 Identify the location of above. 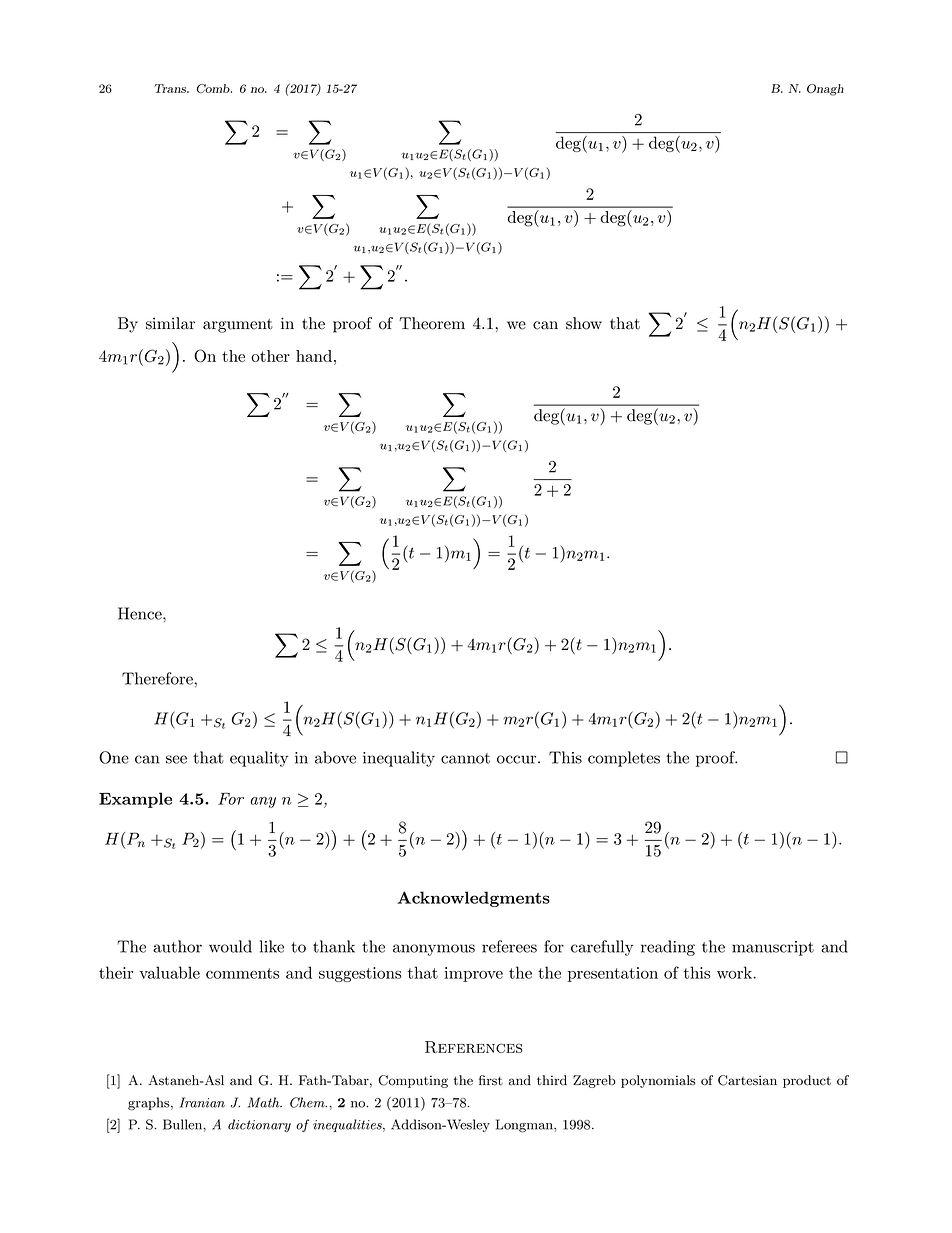
(335, 757).
